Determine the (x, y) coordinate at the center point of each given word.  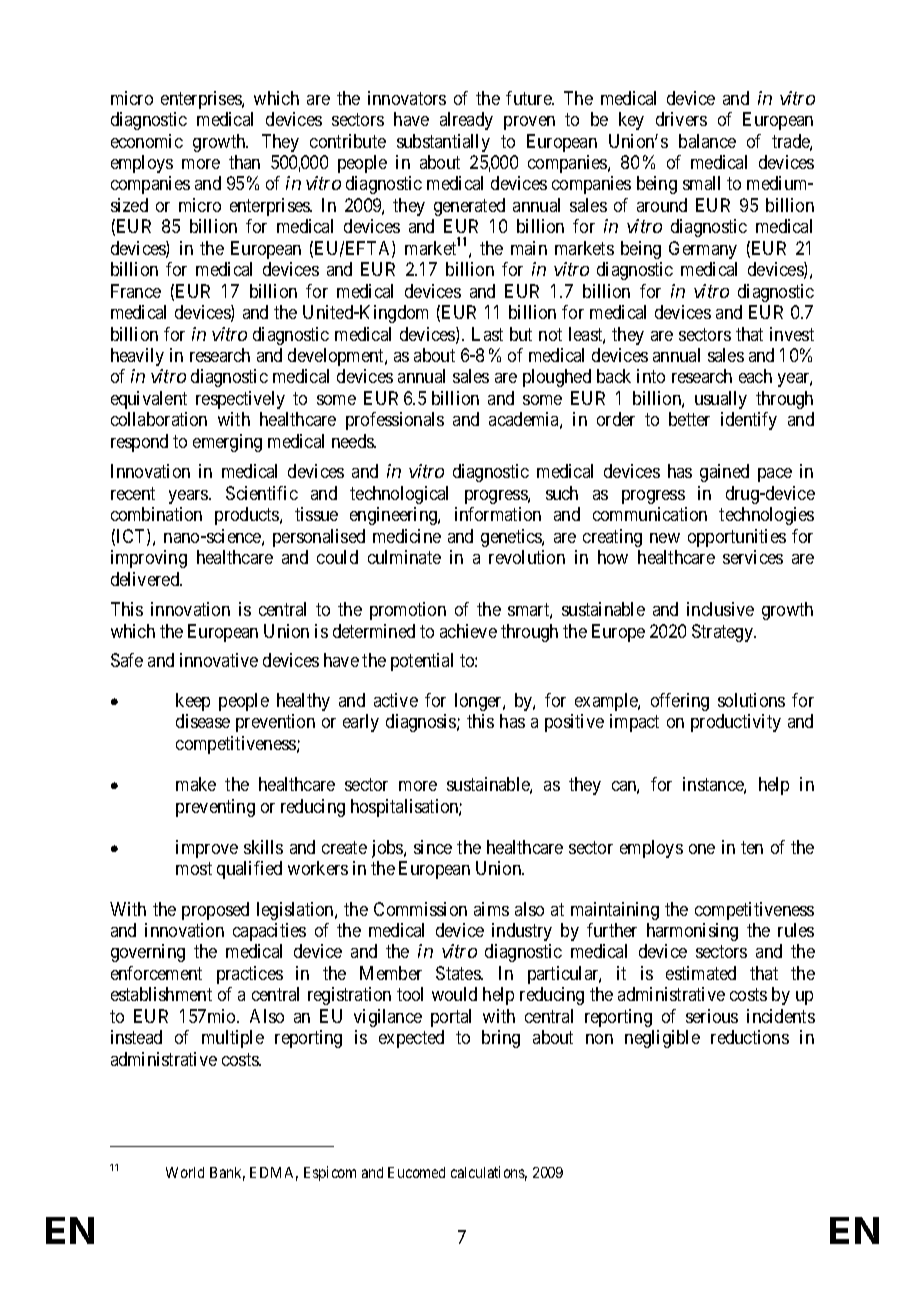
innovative (219, 660)
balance (707, 141)
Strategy (724, 633)
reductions (750, 1037)
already (466, 121)
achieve (468, 631)
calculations (489, 1173)
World (185, 1172)
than (244, 162)
